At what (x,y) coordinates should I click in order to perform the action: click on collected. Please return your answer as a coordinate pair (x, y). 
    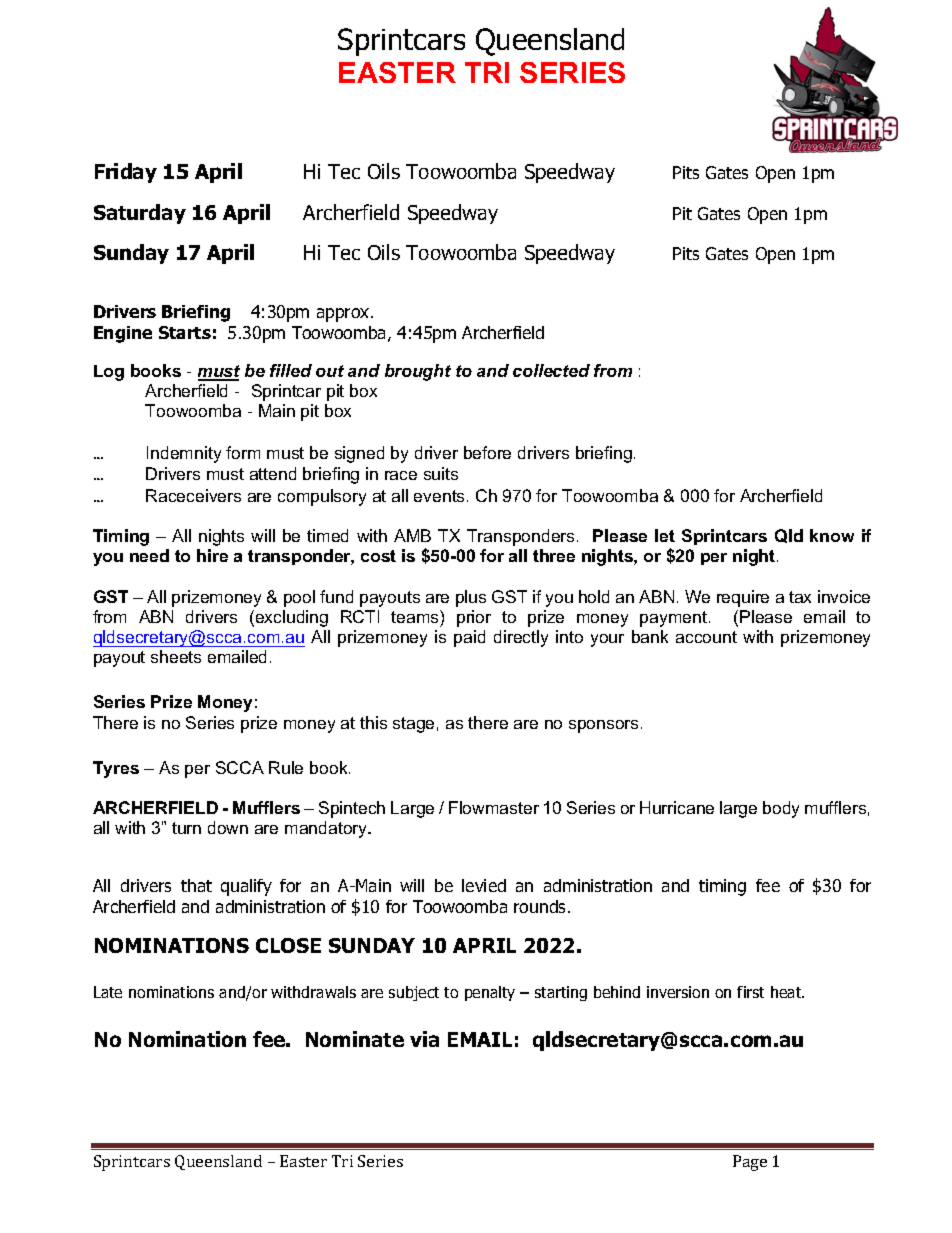
    Looking at the image, I should click on (551, 370).
